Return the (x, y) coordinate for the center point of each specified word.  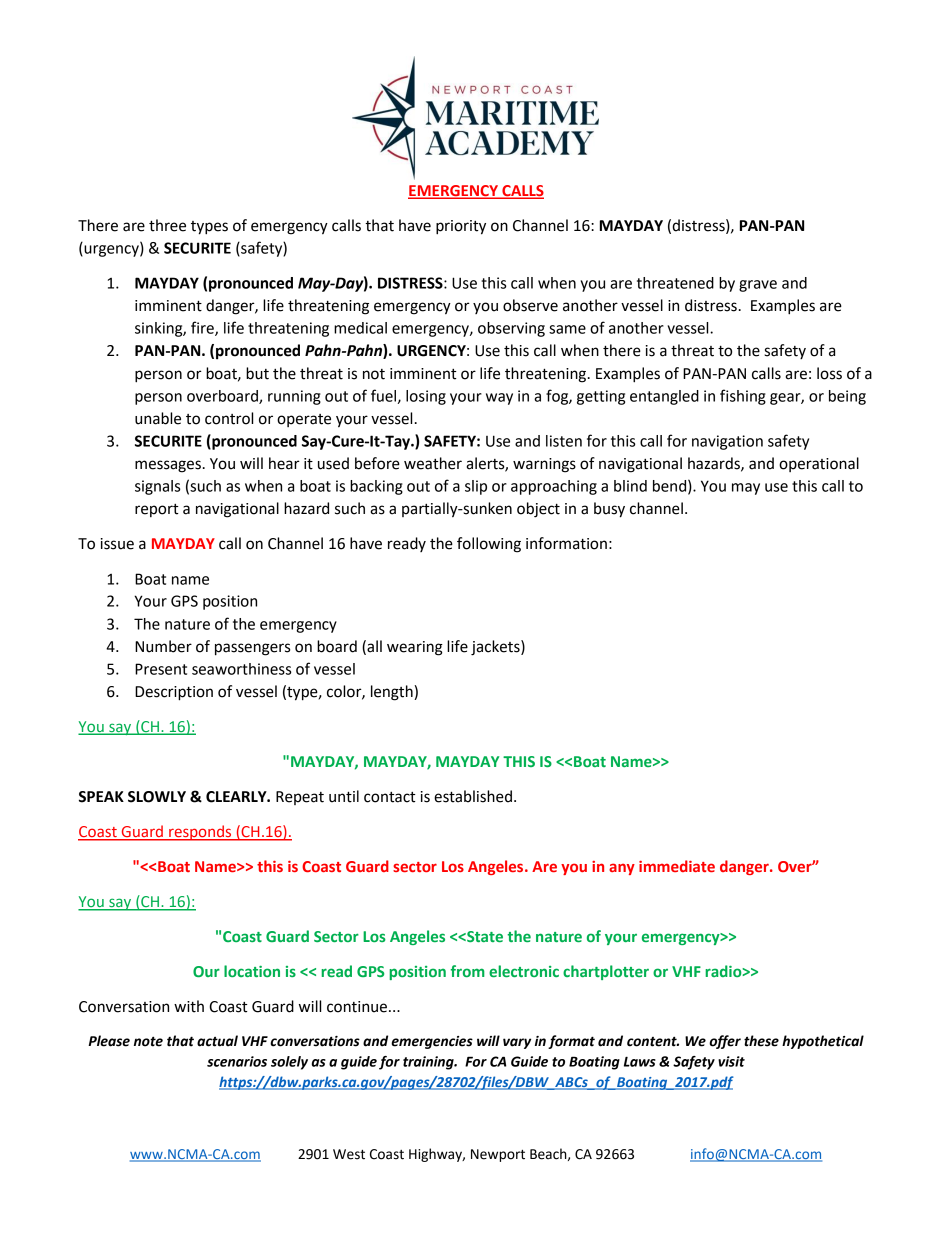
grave (758, 286)
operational (819, 464)
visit (731, 1061)
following (489, 545)
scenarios (237, 1061)
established (473, 796)
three (167, 225)
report (157, 510)
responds (200, 833)
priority (461, 227)
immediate (677, 866)
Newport (498, 1155)
